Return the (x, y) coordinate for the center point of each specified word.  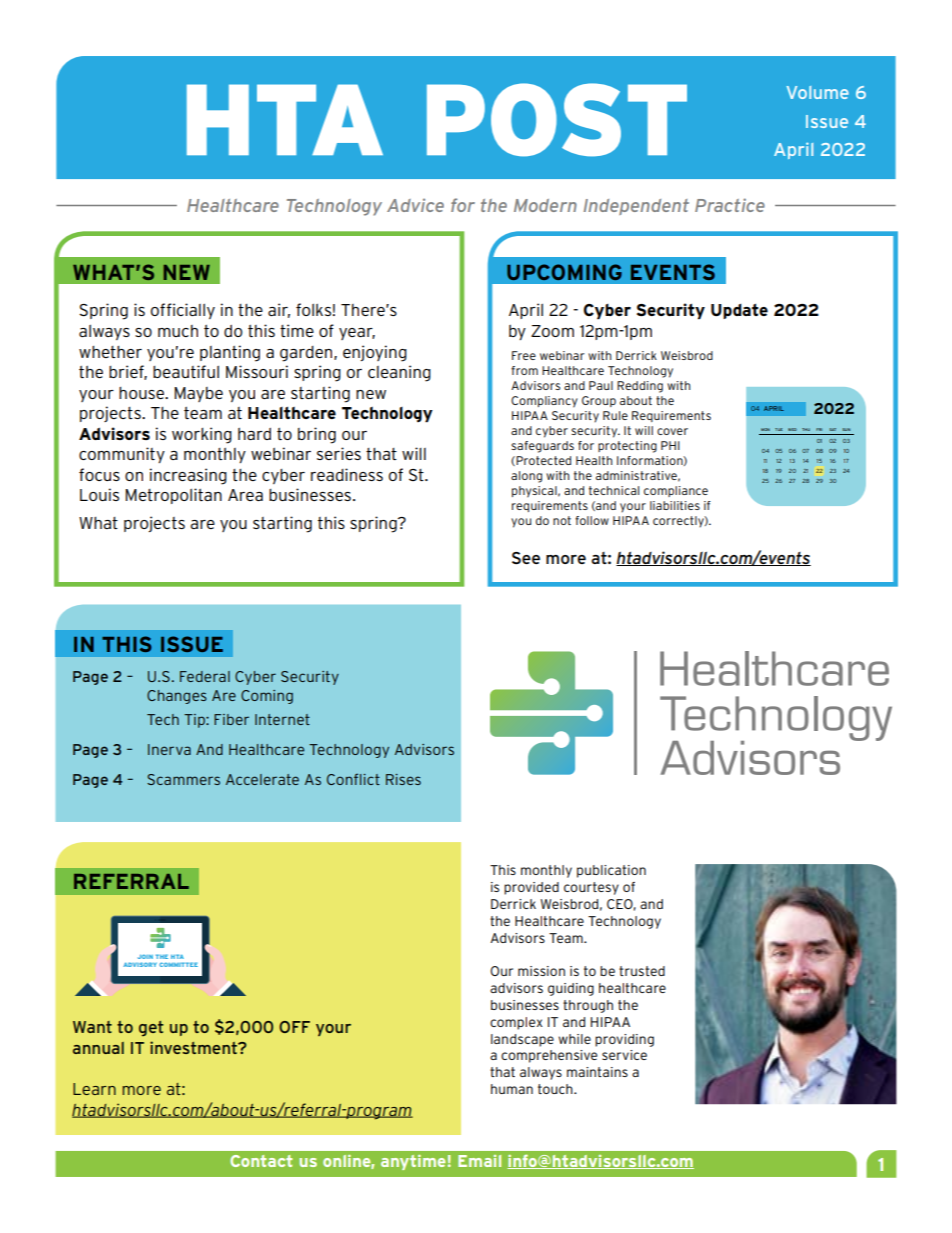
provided (531, 888)
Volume (818, 92)
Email (479, 1161)
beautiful (186, 371)
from (524, 370)
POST (557, 120)
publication (611, 871)
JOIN (145, 956)
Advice (415, 205)
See (526, 558)
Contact (261, 1161)
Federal (205, 676)
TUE (778, 429)
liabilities (675, 505)
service (624, 1055)
